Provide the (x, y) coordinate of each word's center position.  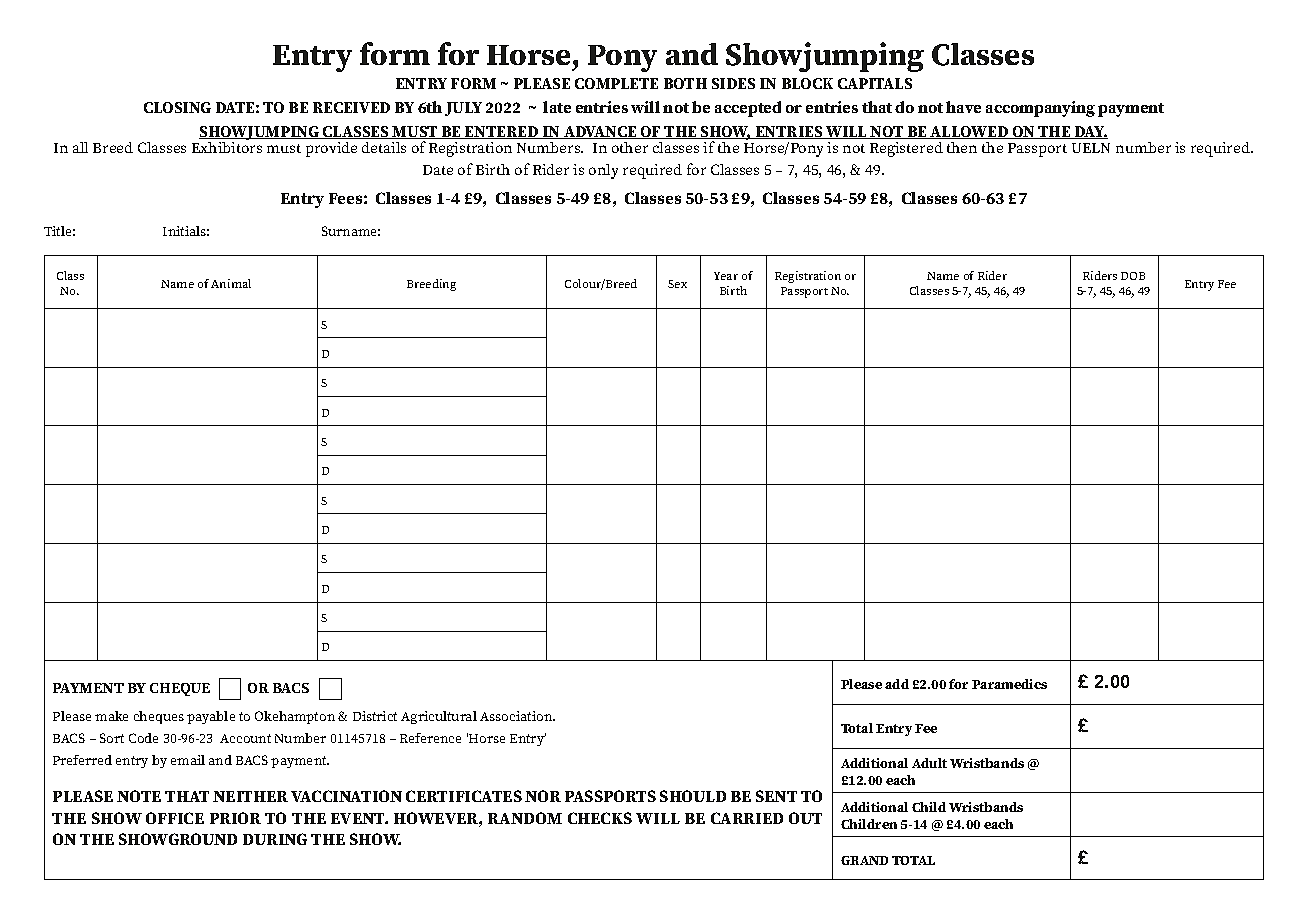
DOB (1133, 276)
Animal (231, 283)
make (111, 716)
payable (211, 717)
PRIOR (235, 818)
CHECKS (600, 818)
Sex (677, 284)
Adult (929, 763)
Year (726, 276)
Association (517, 716)
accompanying (1040, 109)
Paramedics (1009, 684)
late (557, 107)
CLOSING (177, 107)
